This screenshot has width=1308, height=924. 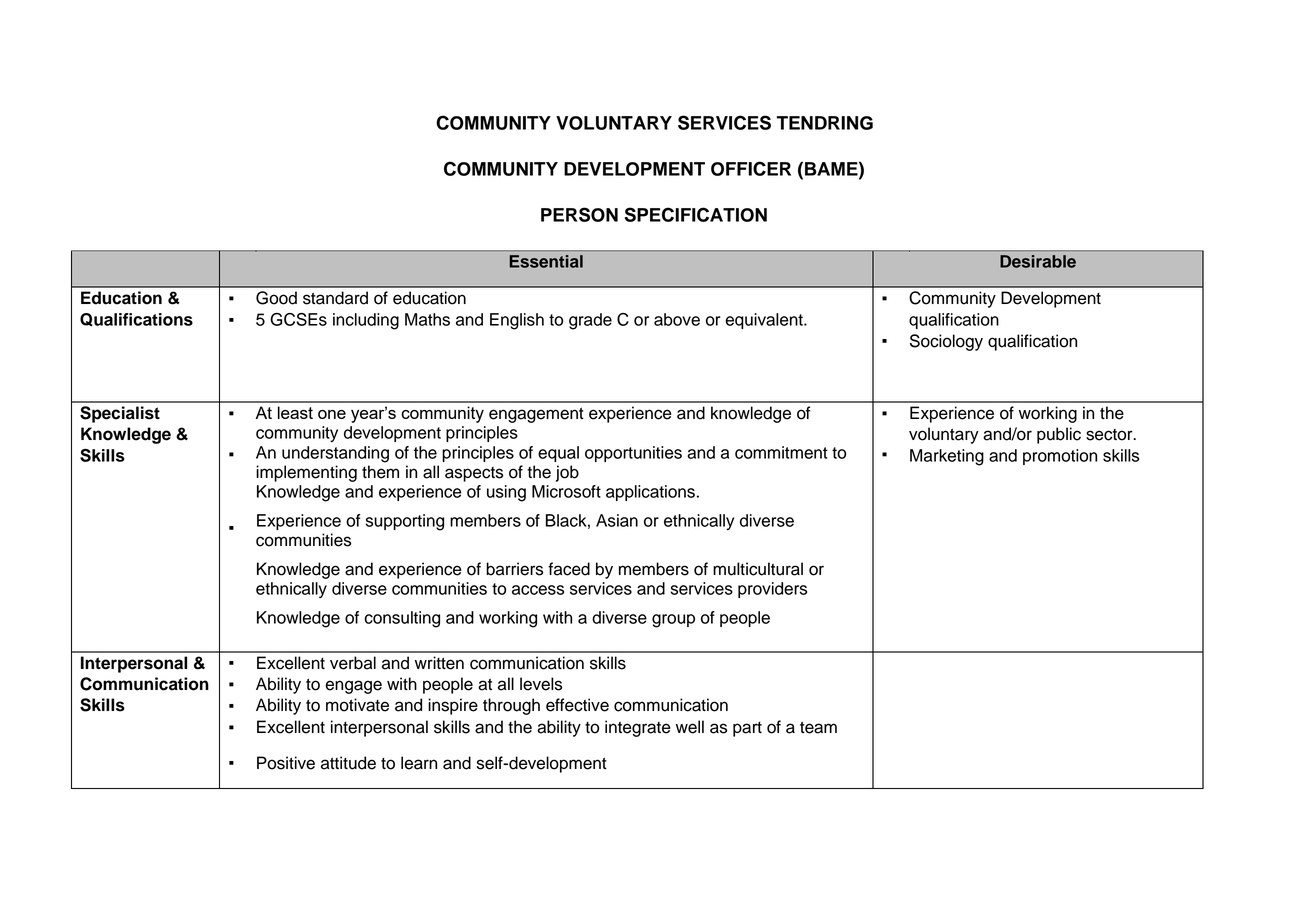 What do you see at coordinates (947, 457) in the screenshot?
I see `Marketing` at bounding box center [947, 457].
